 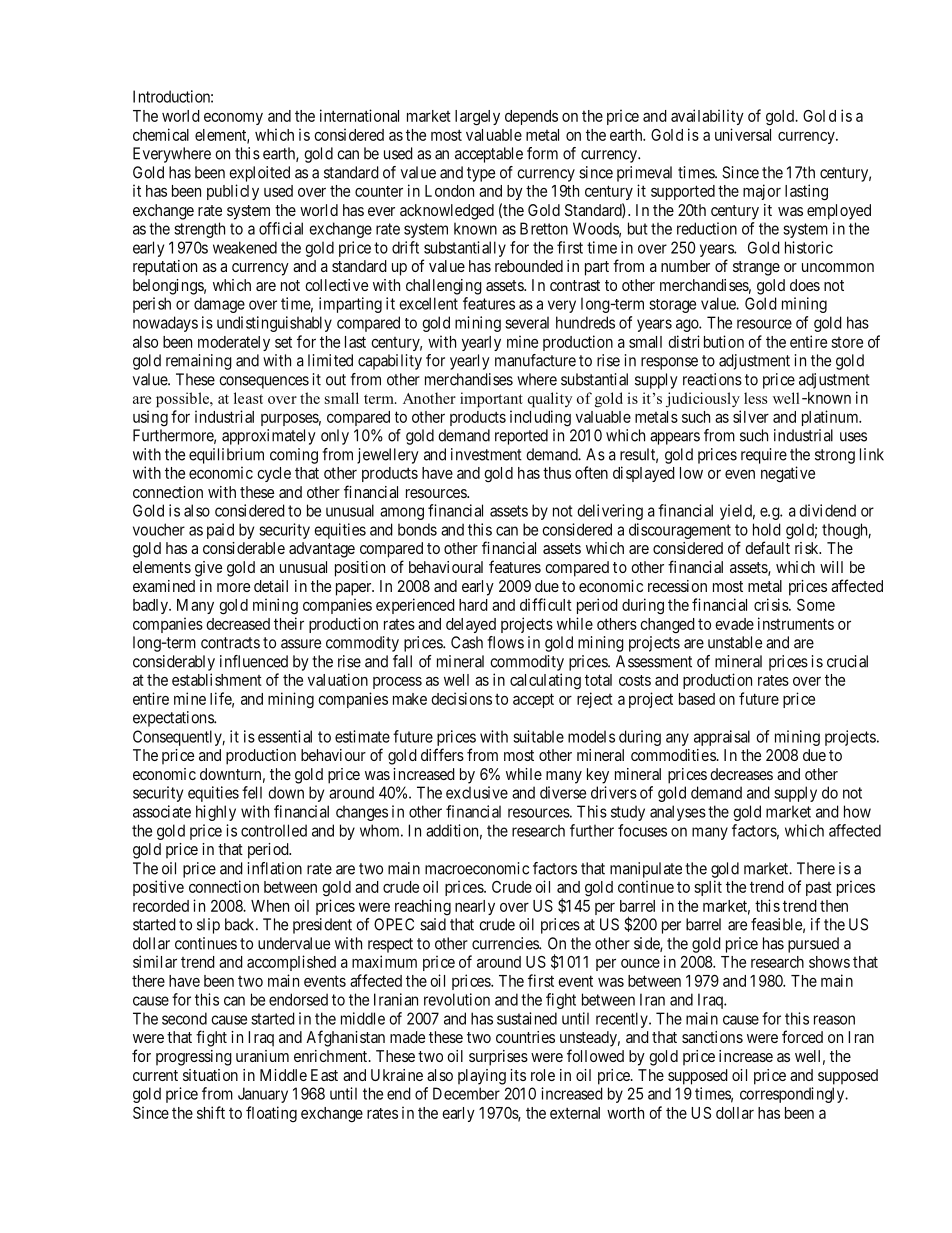 What do you see at coordinates (226, 456) in the screenshot?
I see `equilibrium` at bounding box center [226, 456].
